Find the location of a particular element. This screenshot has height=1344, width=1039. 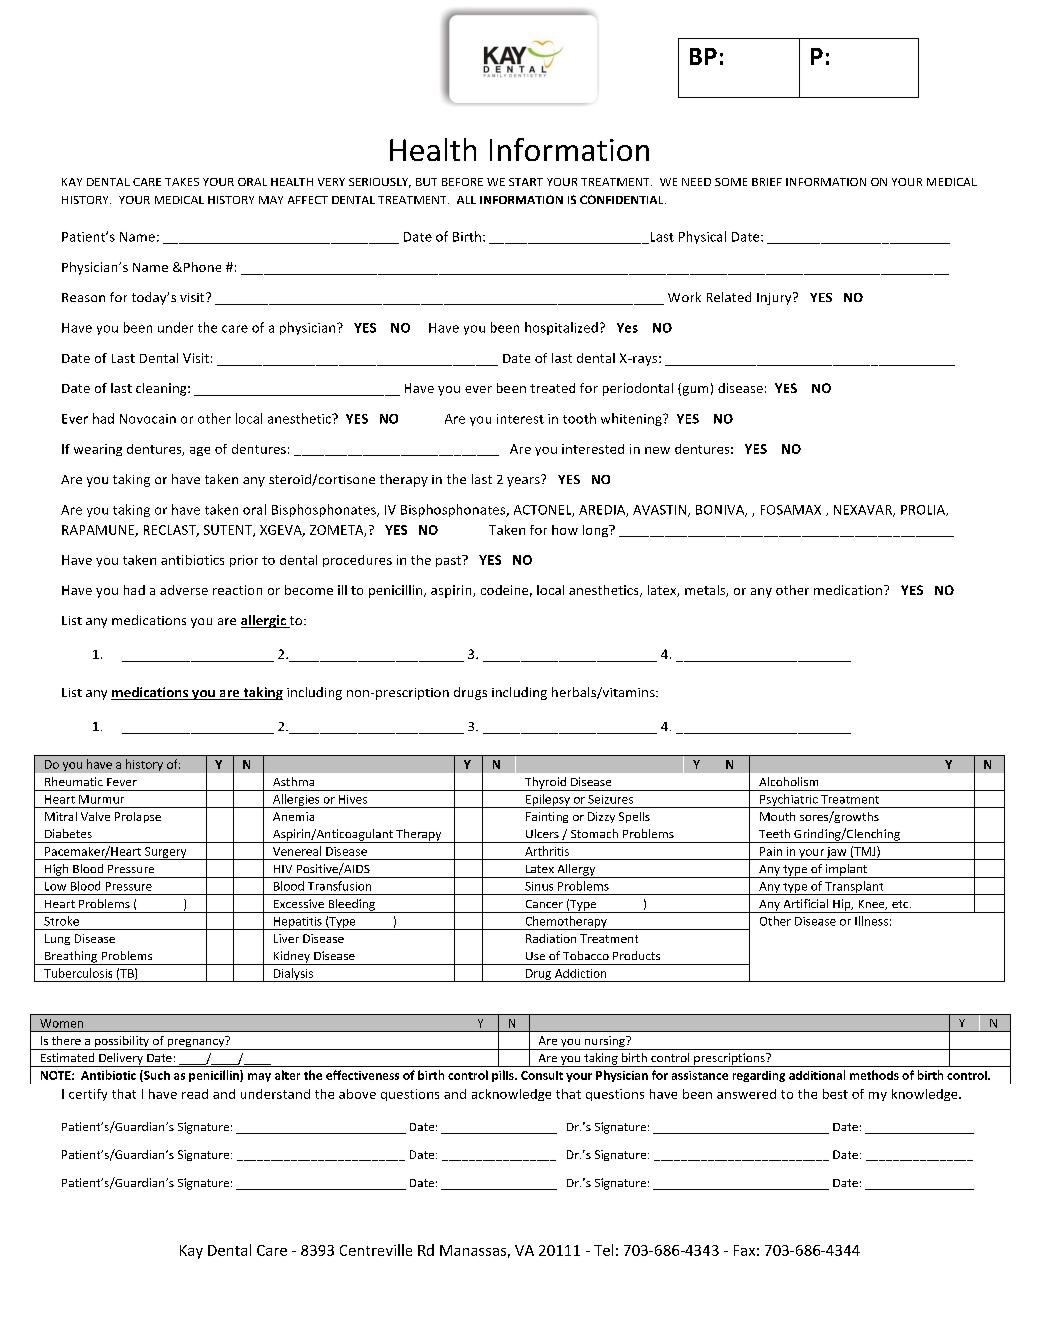

TAKES is located at coordinates (182, 182).
